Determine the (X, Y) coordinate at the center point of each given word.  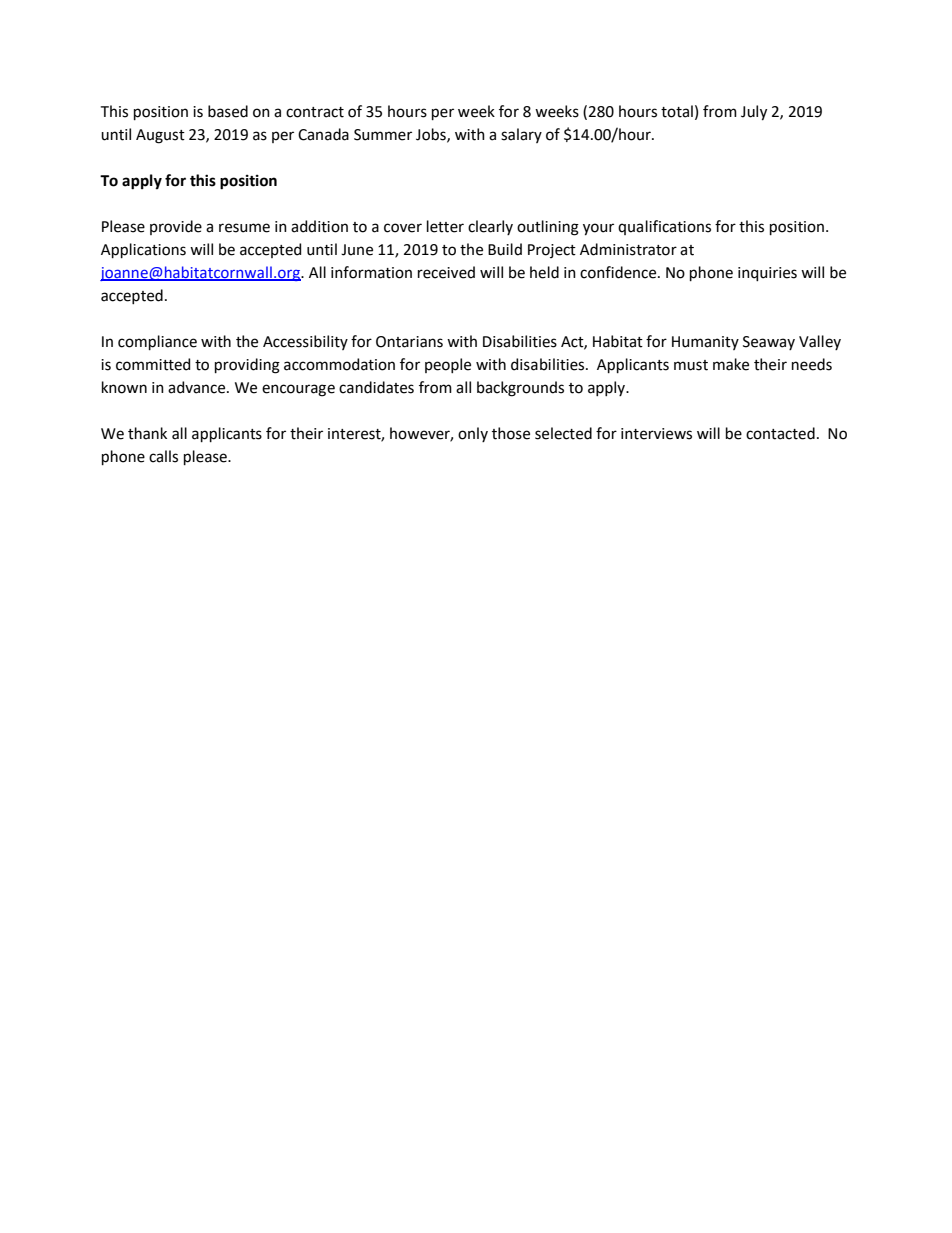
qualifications (664, 227)
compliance (157, 342)
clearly (490, 227)
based (228, 111)
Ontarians (409, 342)
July (754, 113)
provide (176, 227)
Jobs (432, 135)
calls (163, 456)
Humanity (705, 343)
